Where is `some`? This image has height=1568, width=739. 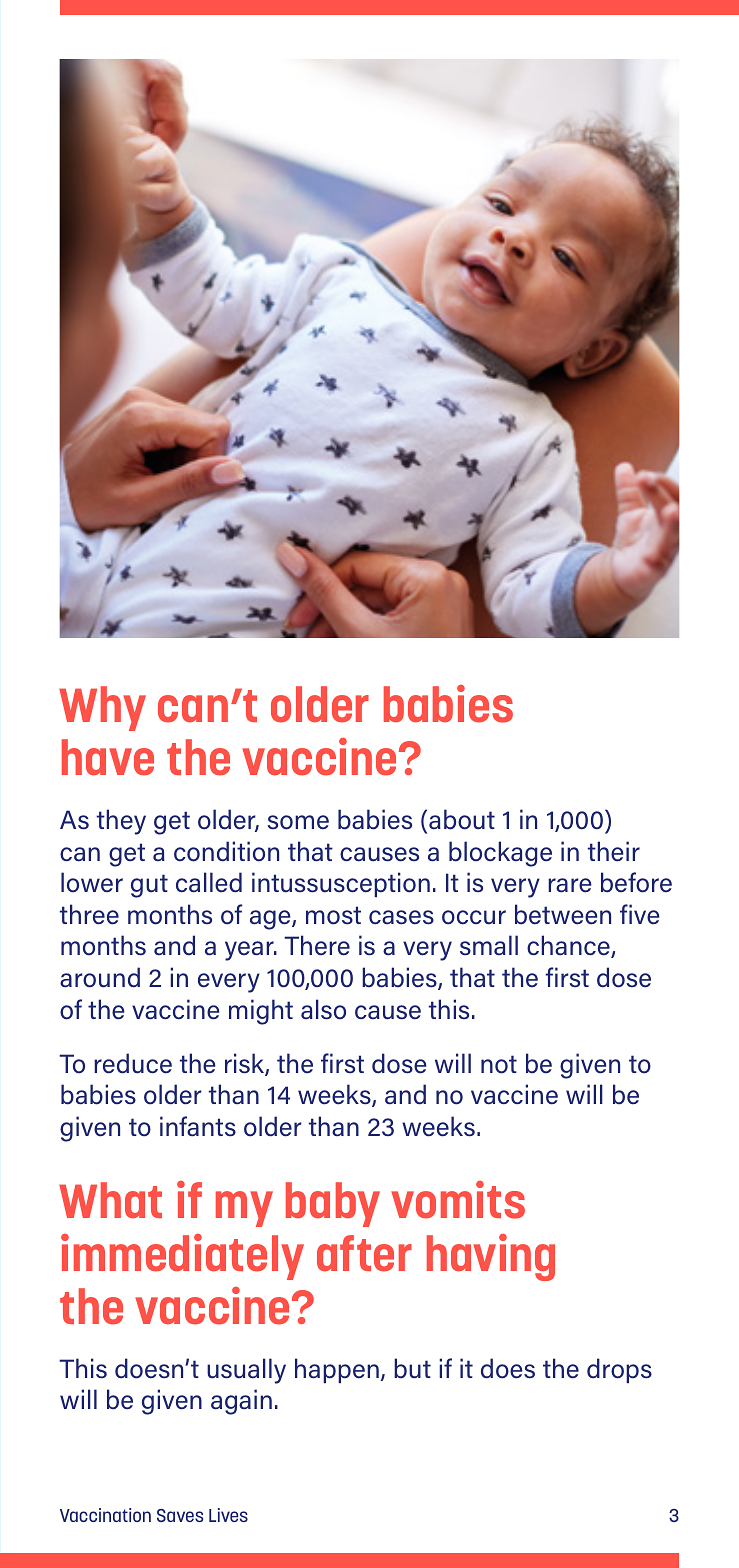
some is located at coordinates (298, 822).
